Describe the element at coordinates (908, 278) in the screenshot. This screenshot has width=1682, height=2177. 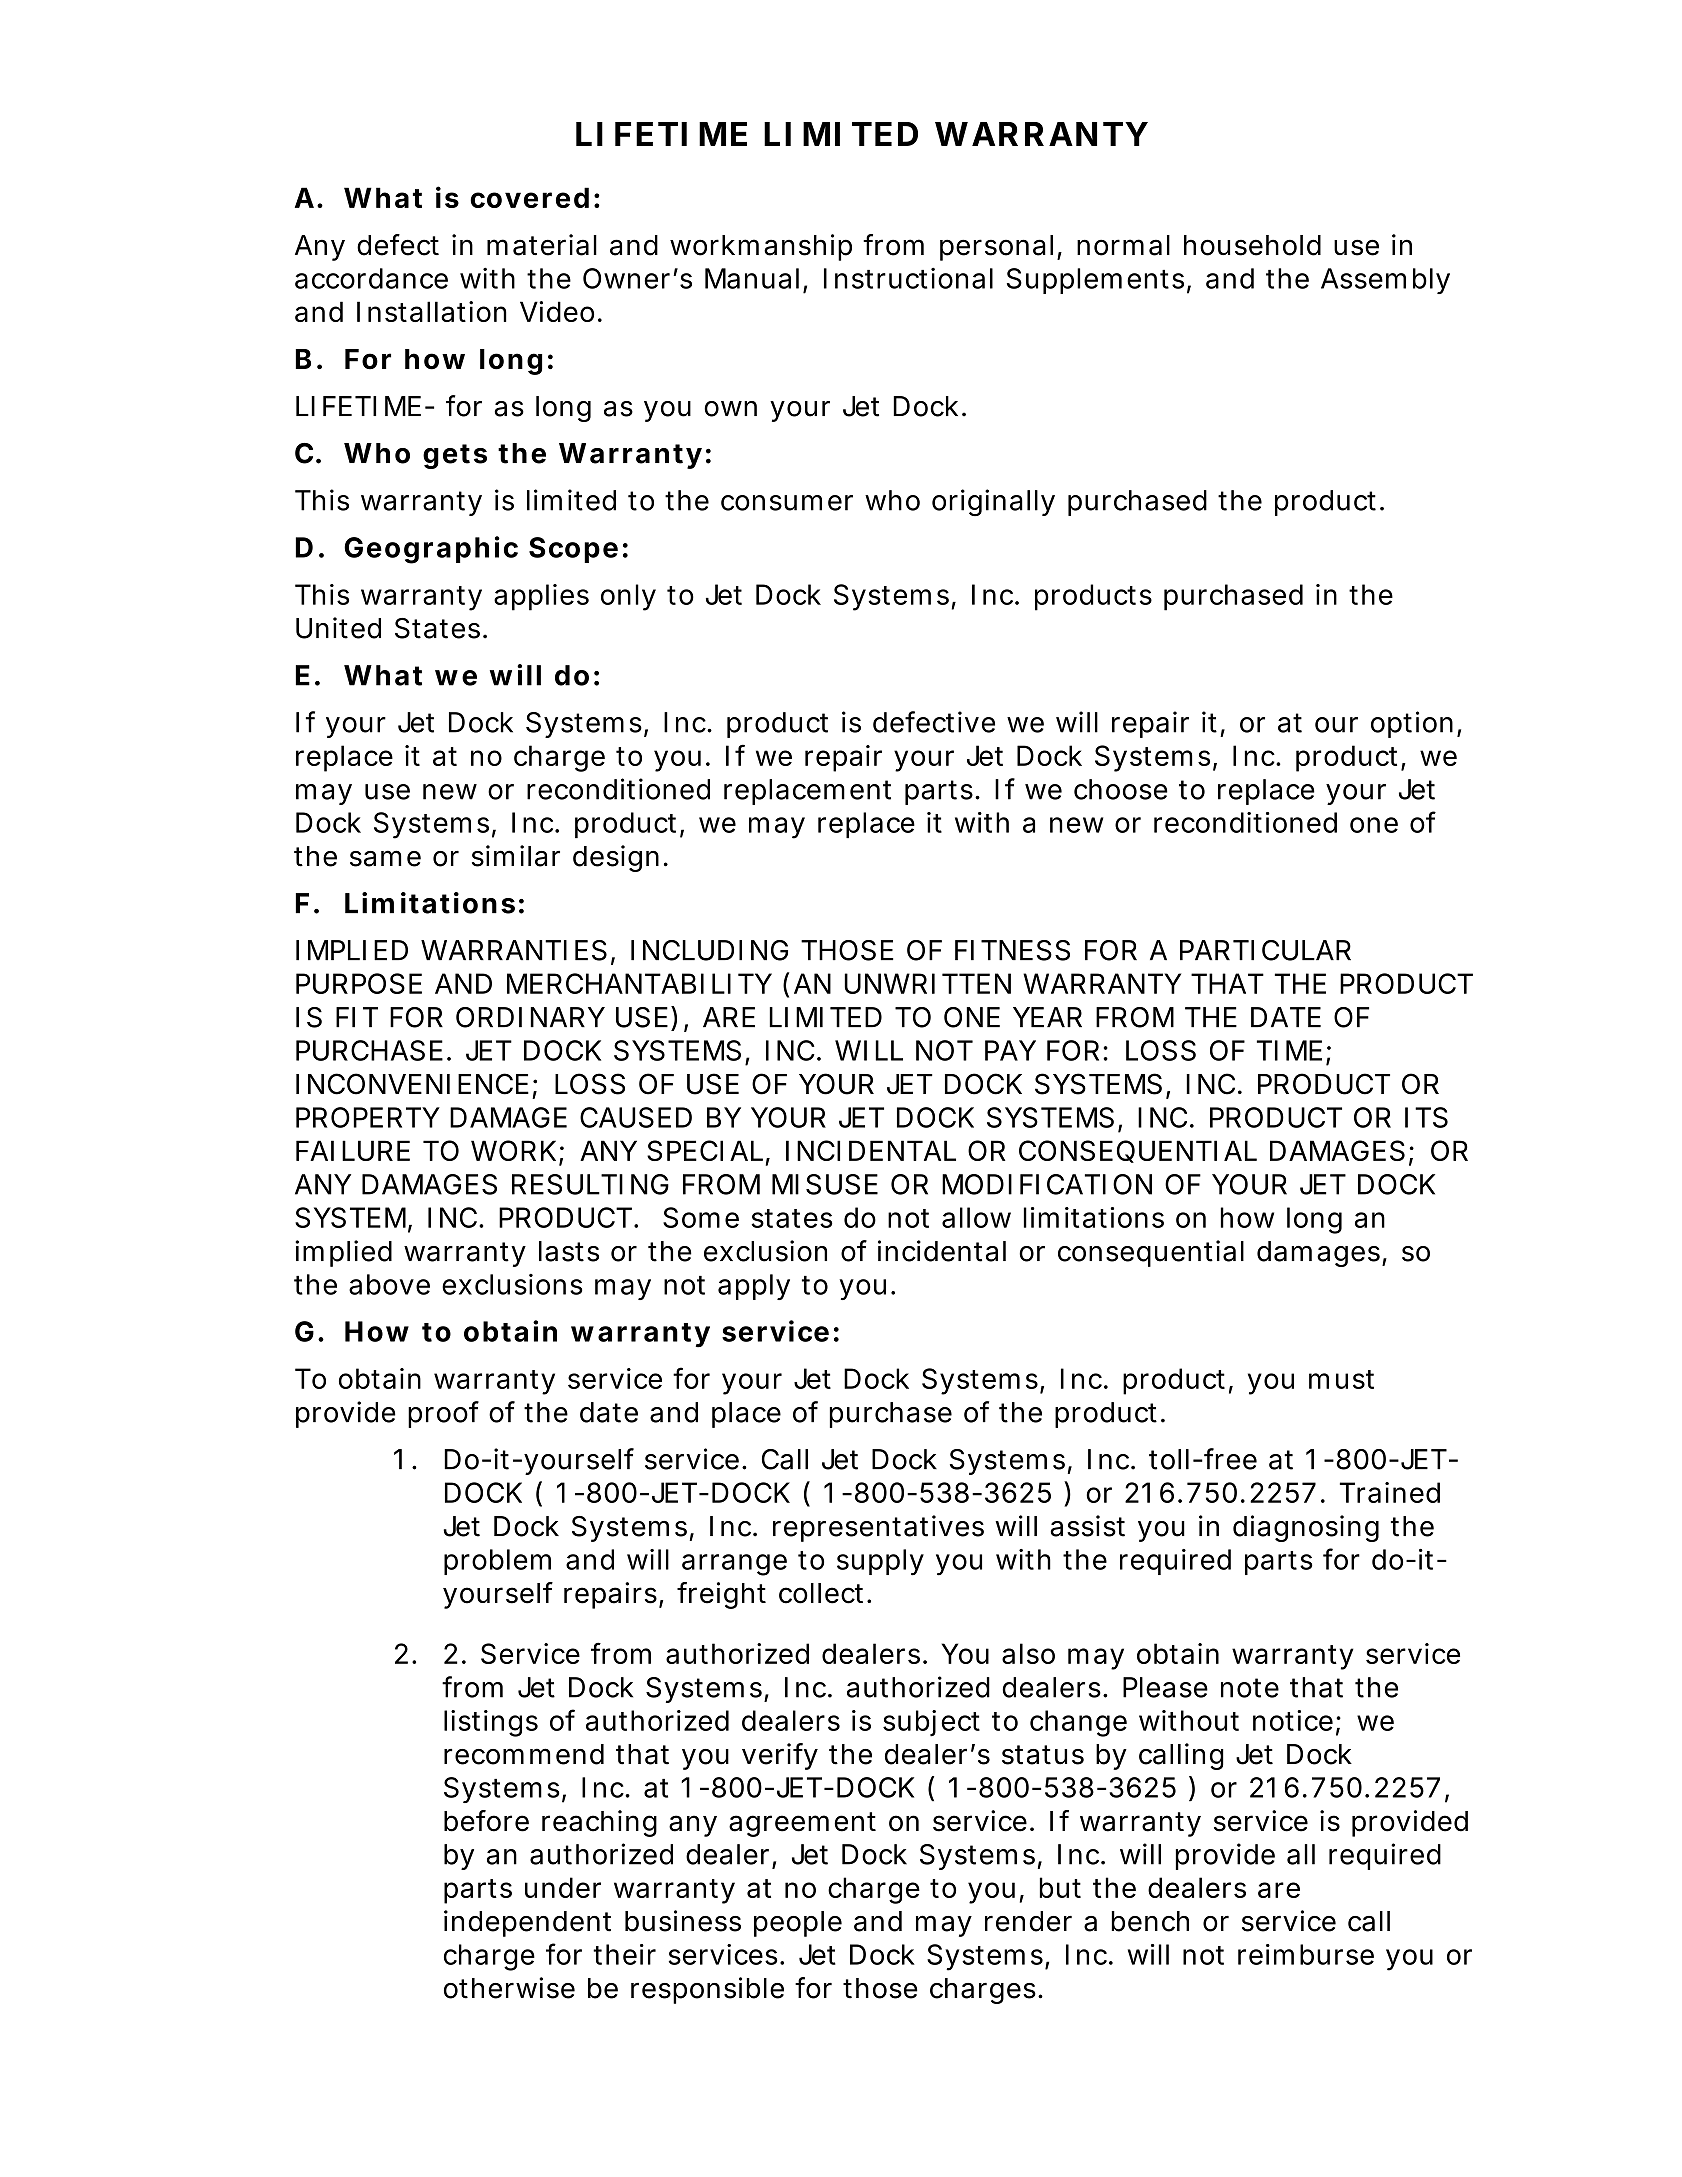
I see `Instructional` at that location.
